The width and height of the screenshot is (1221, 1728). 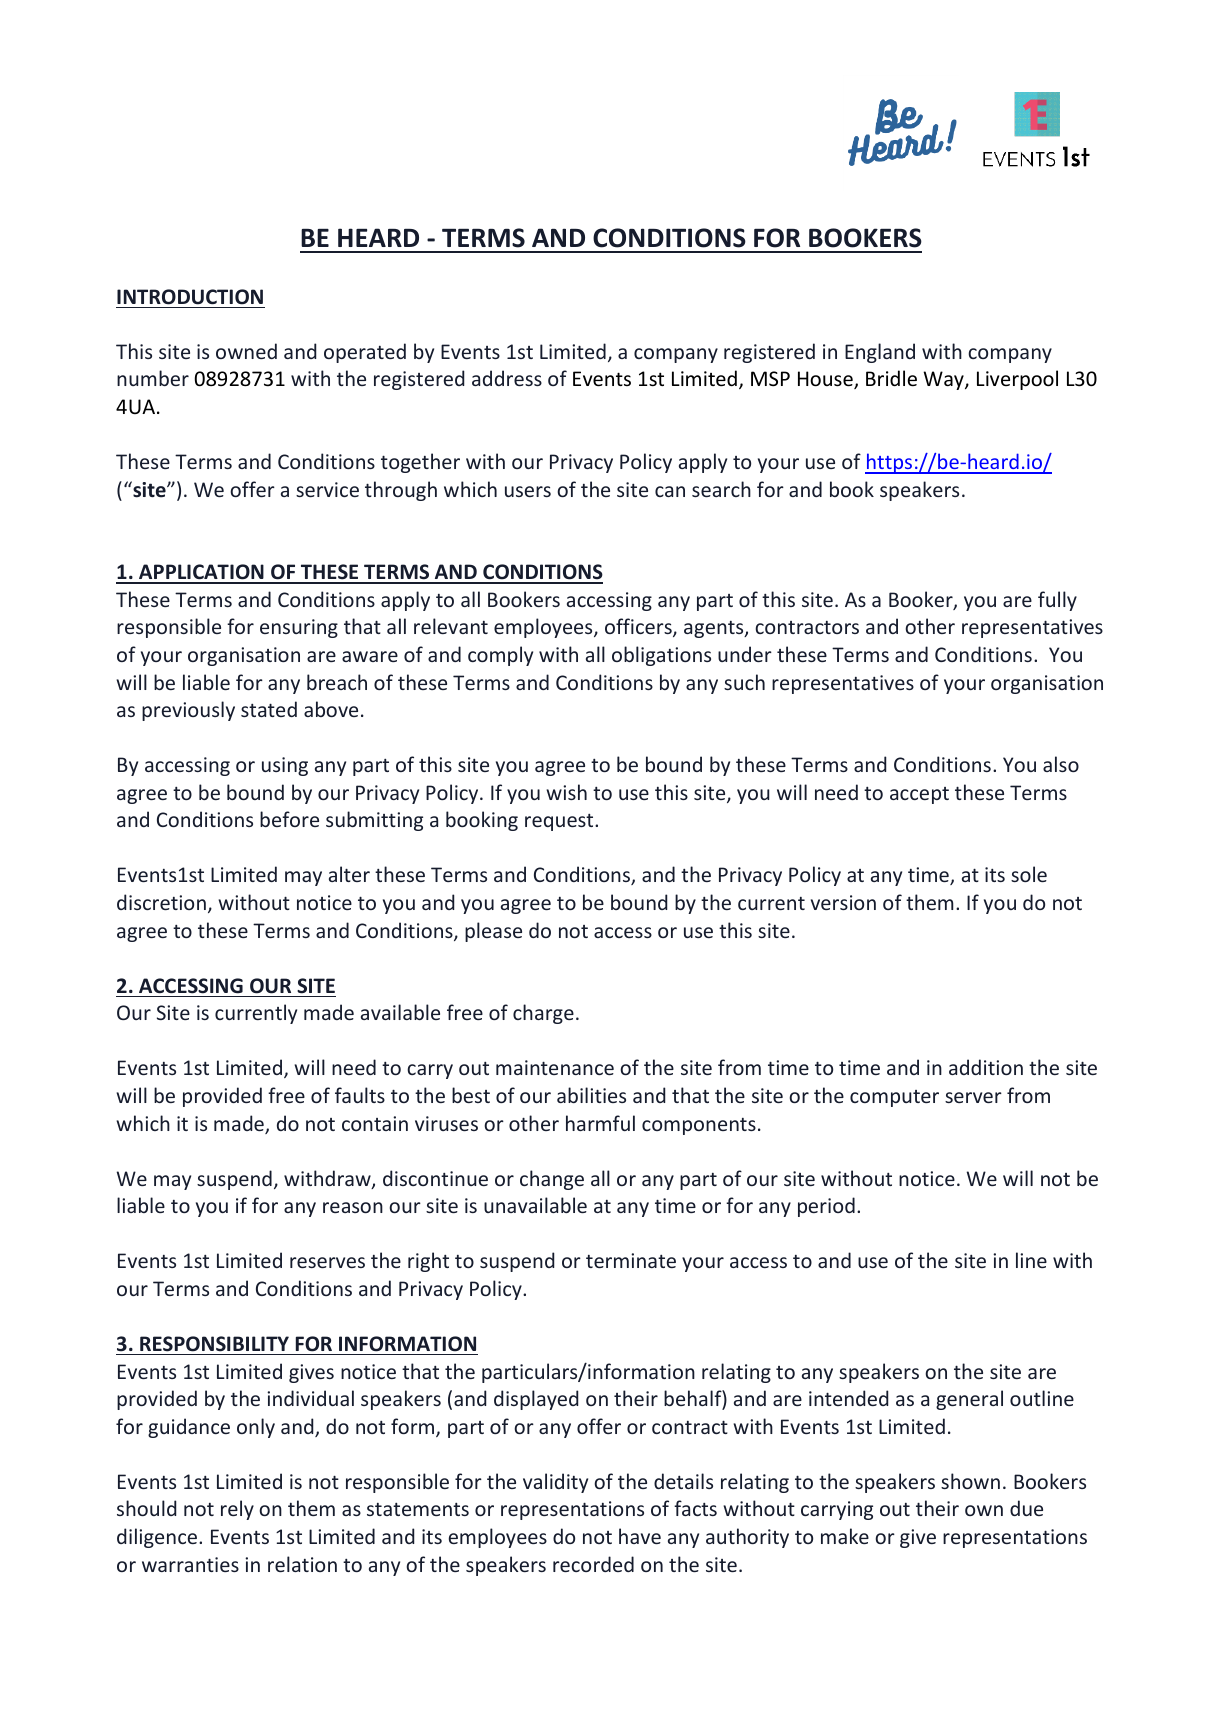 What do you see at coordinates (507, 378) in the screenshot?
I see `address` at bounding box center [507, 378].
